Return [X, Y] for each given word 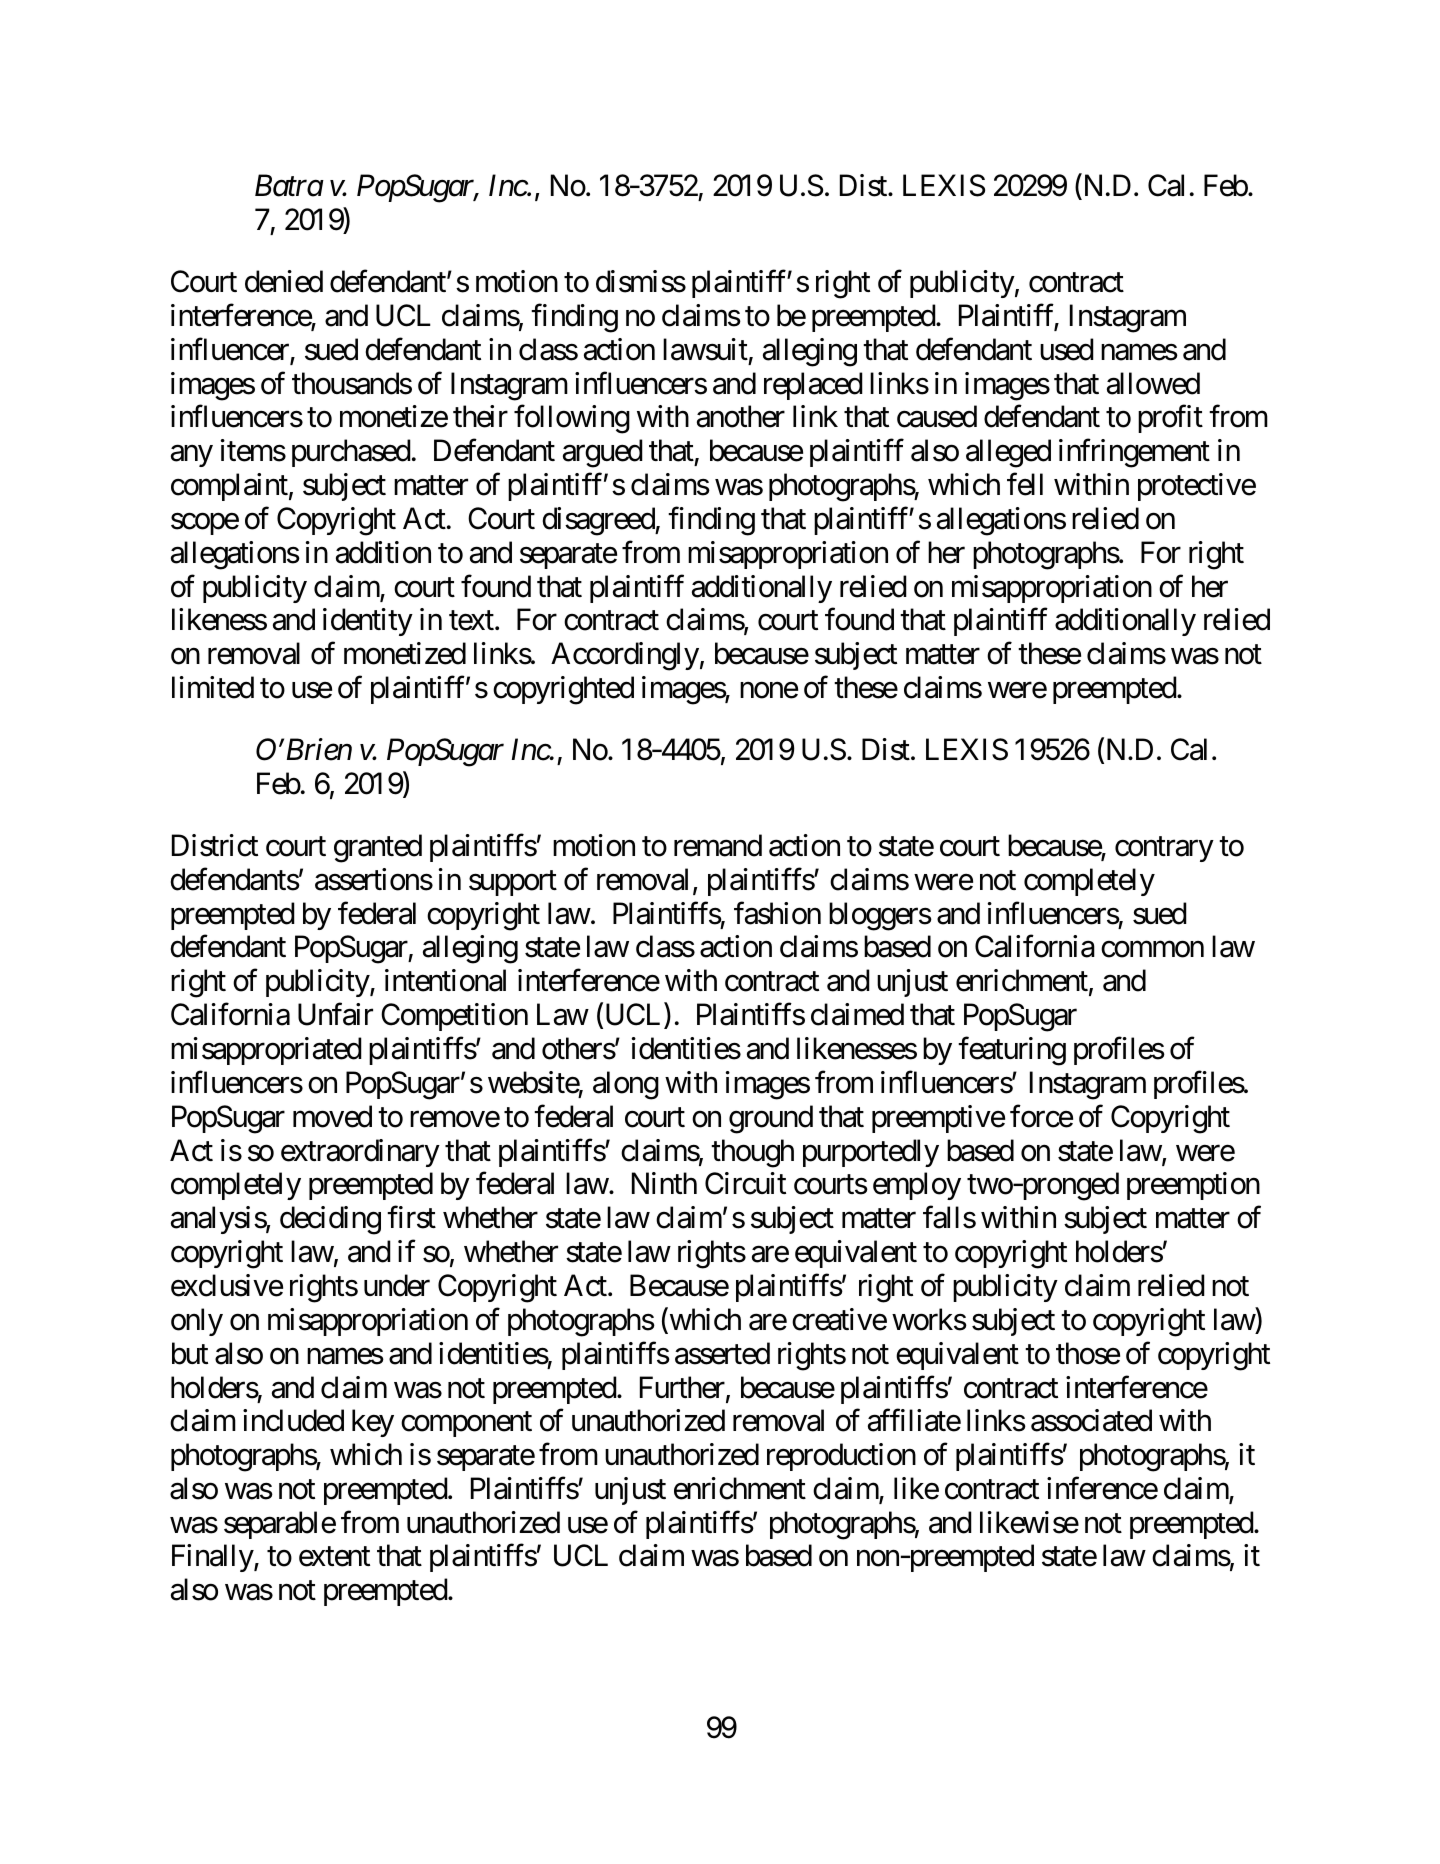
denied [284, 281]
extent [334, 1557]
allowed [1153, 383]
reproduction [841, 1457]
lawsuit [705, 349]
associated [1091, 1420]
